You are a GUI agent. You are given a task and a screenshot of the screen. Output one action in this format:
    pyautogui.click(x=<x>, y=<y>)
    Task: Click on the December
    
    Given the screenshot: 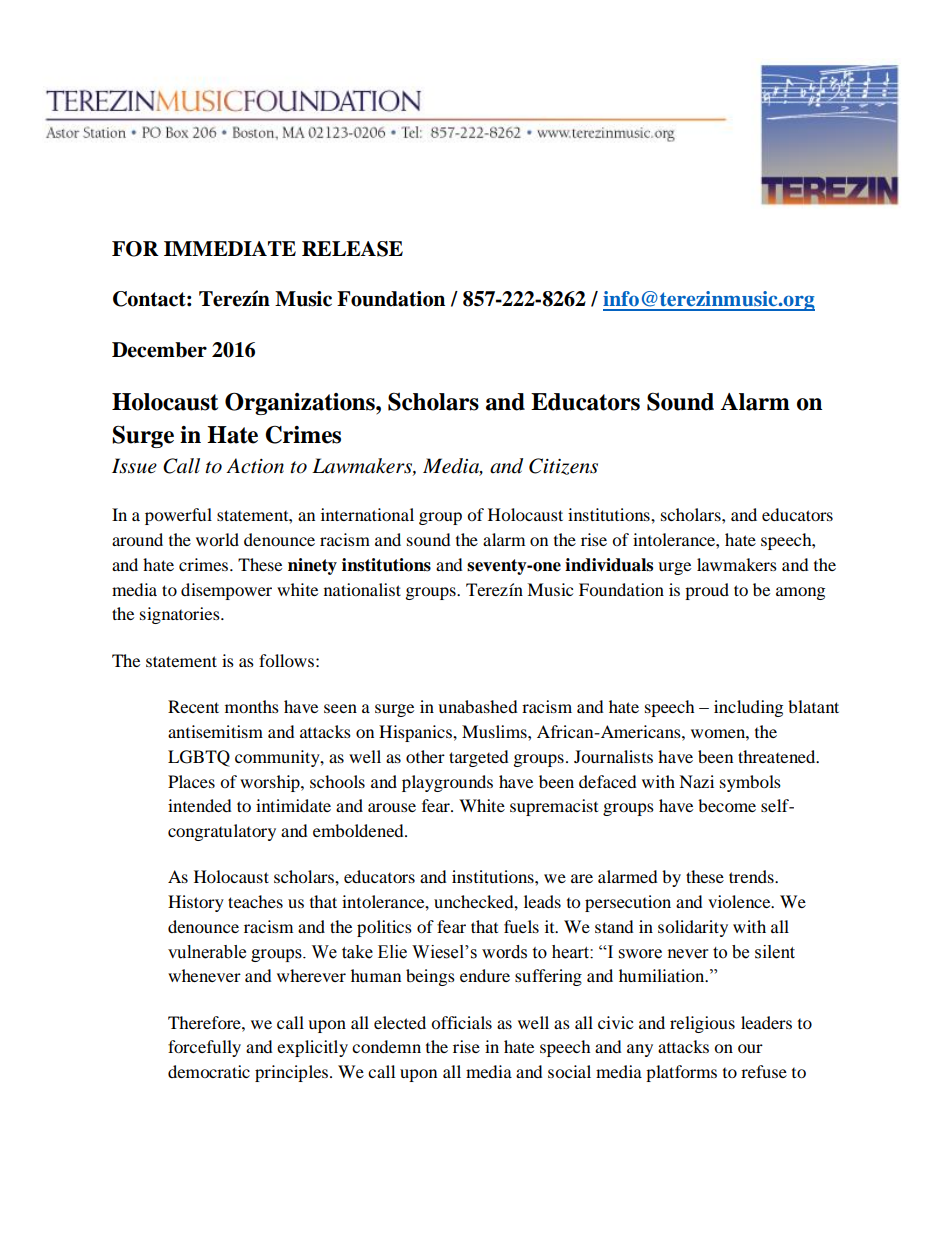 What is the action you would take?
    pyautogui.click(x=159, y=350)
